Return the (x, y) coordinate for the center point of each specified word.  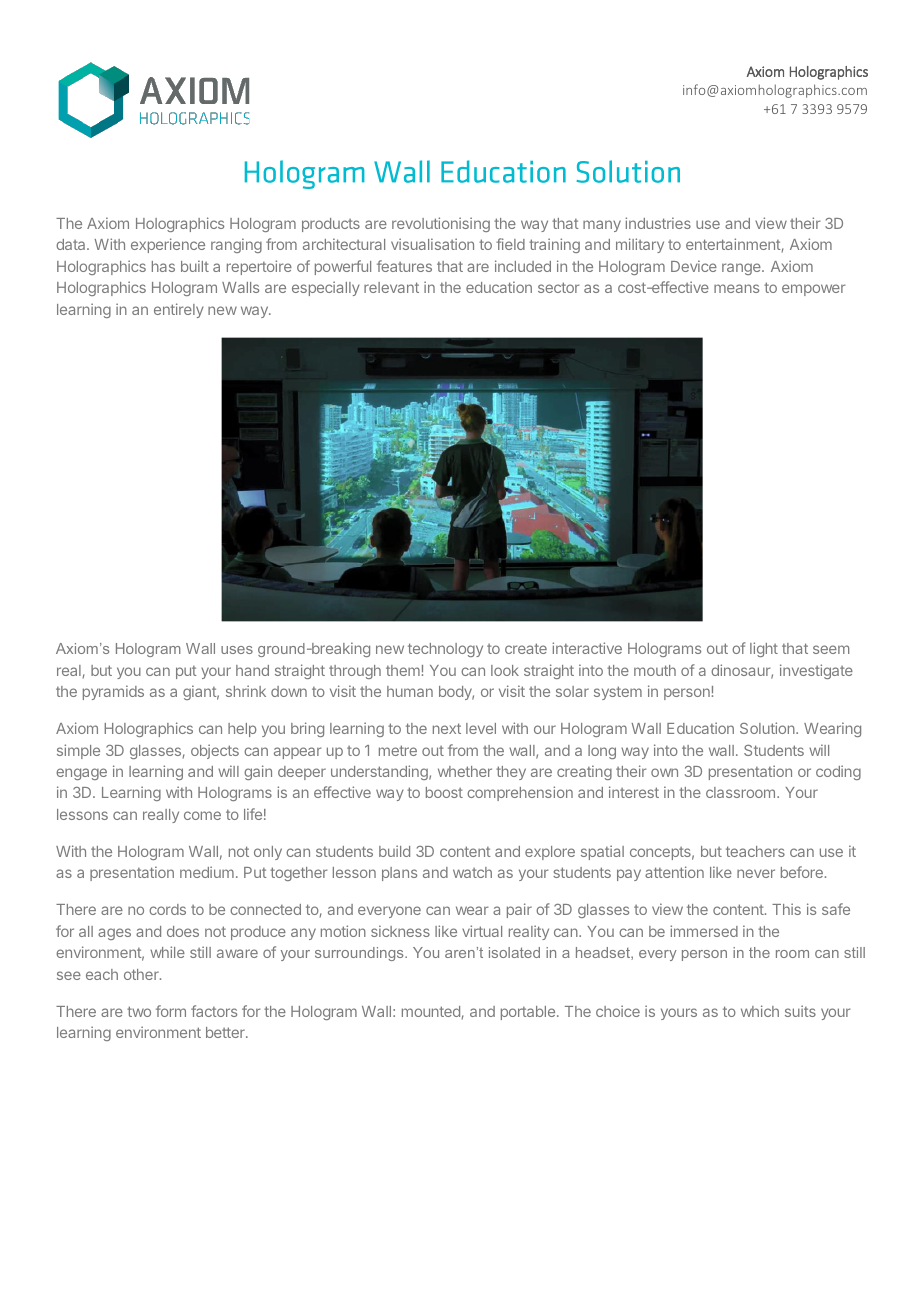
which (760, 1011)
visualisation (432, 244)
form (171, 1011)
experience (168, 245)
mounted (431, 1011)
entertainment (733, 244)
